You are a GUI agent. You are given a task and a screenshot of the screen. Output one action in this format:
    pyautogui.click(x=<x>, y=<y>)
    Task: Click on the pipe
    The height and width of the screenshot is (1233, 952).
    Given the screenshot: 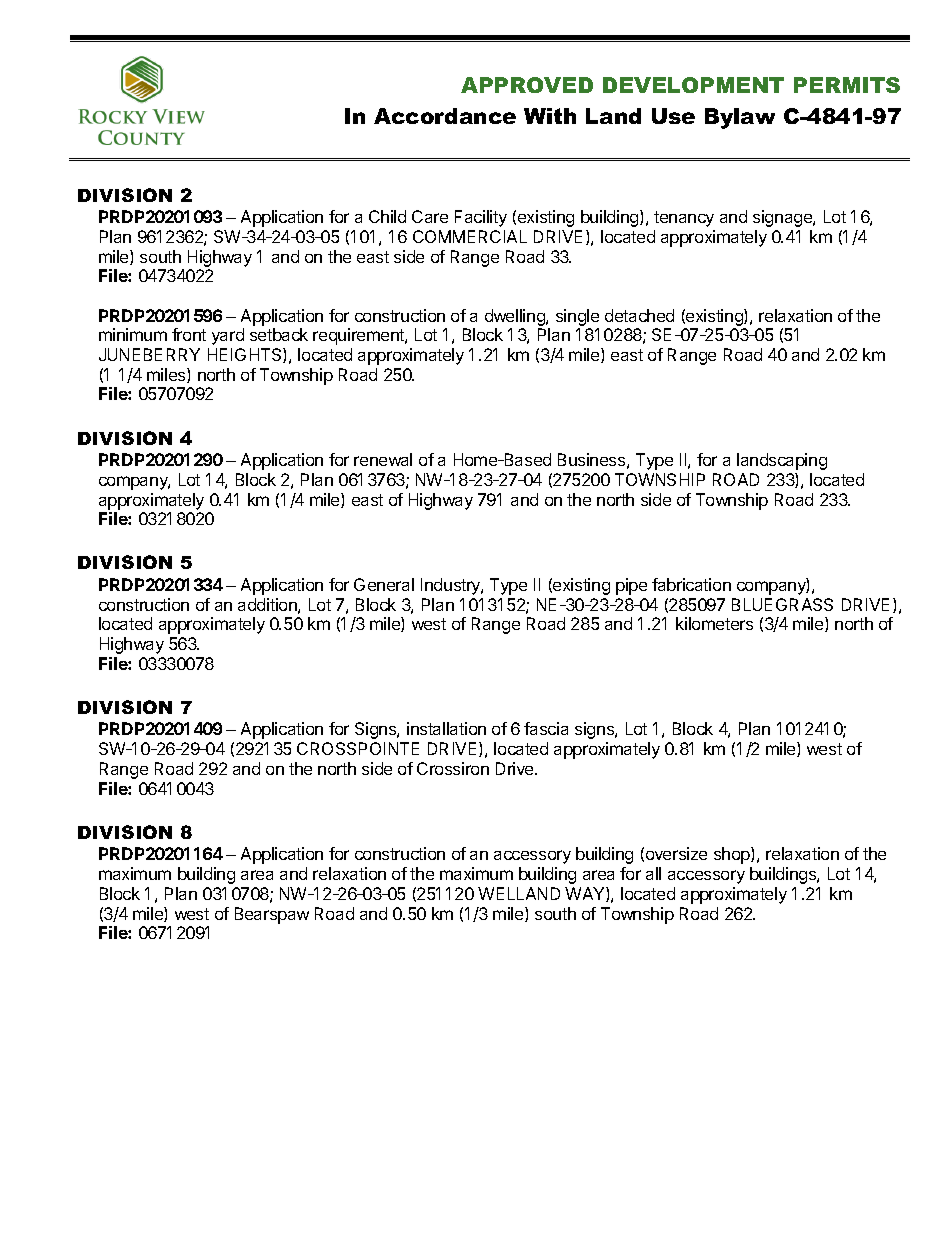 What is the action you would take?
    pyautogui.click(x=631, y=586)
